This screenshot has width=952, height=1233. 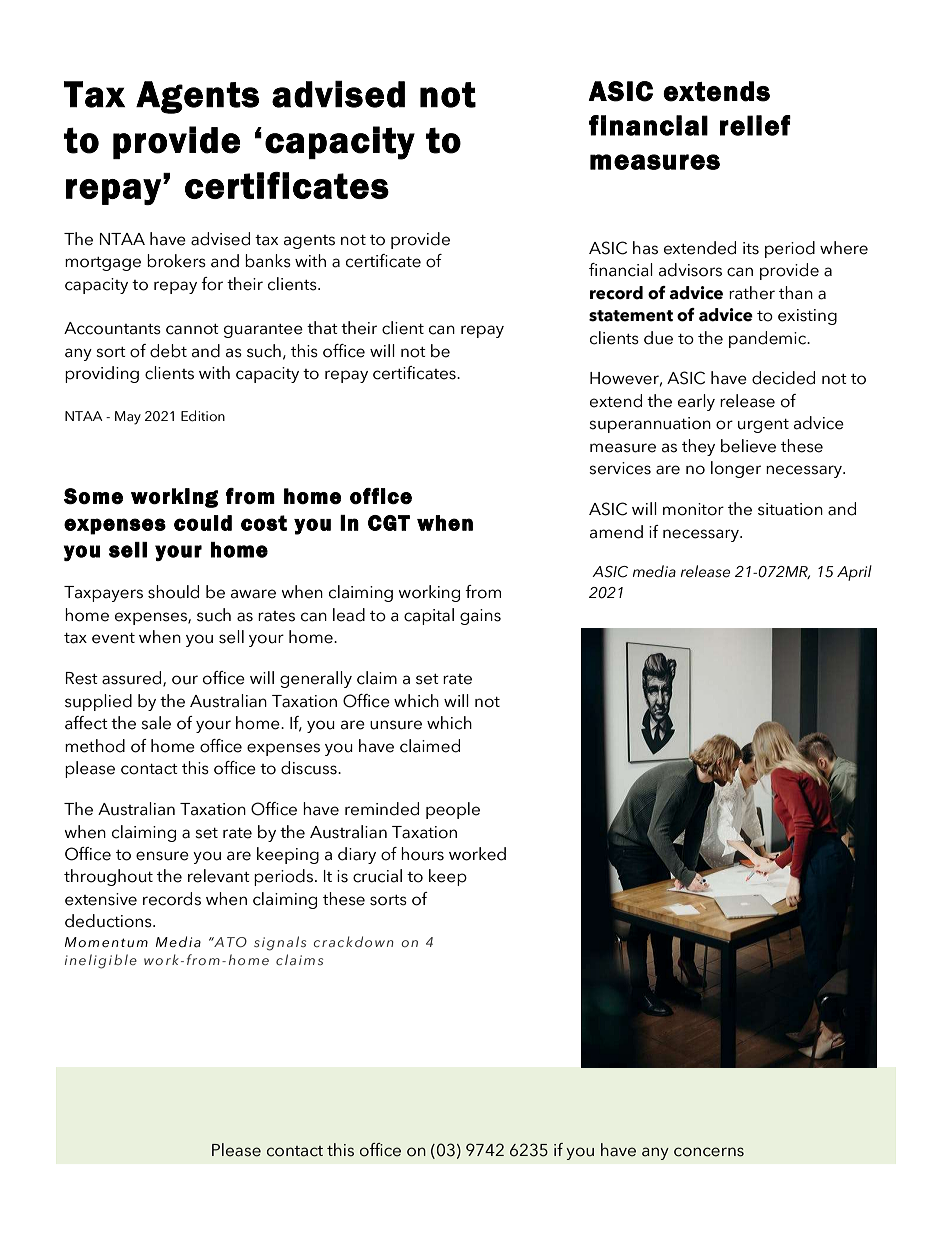 I want to click on has, so click(x=645, y=248).
